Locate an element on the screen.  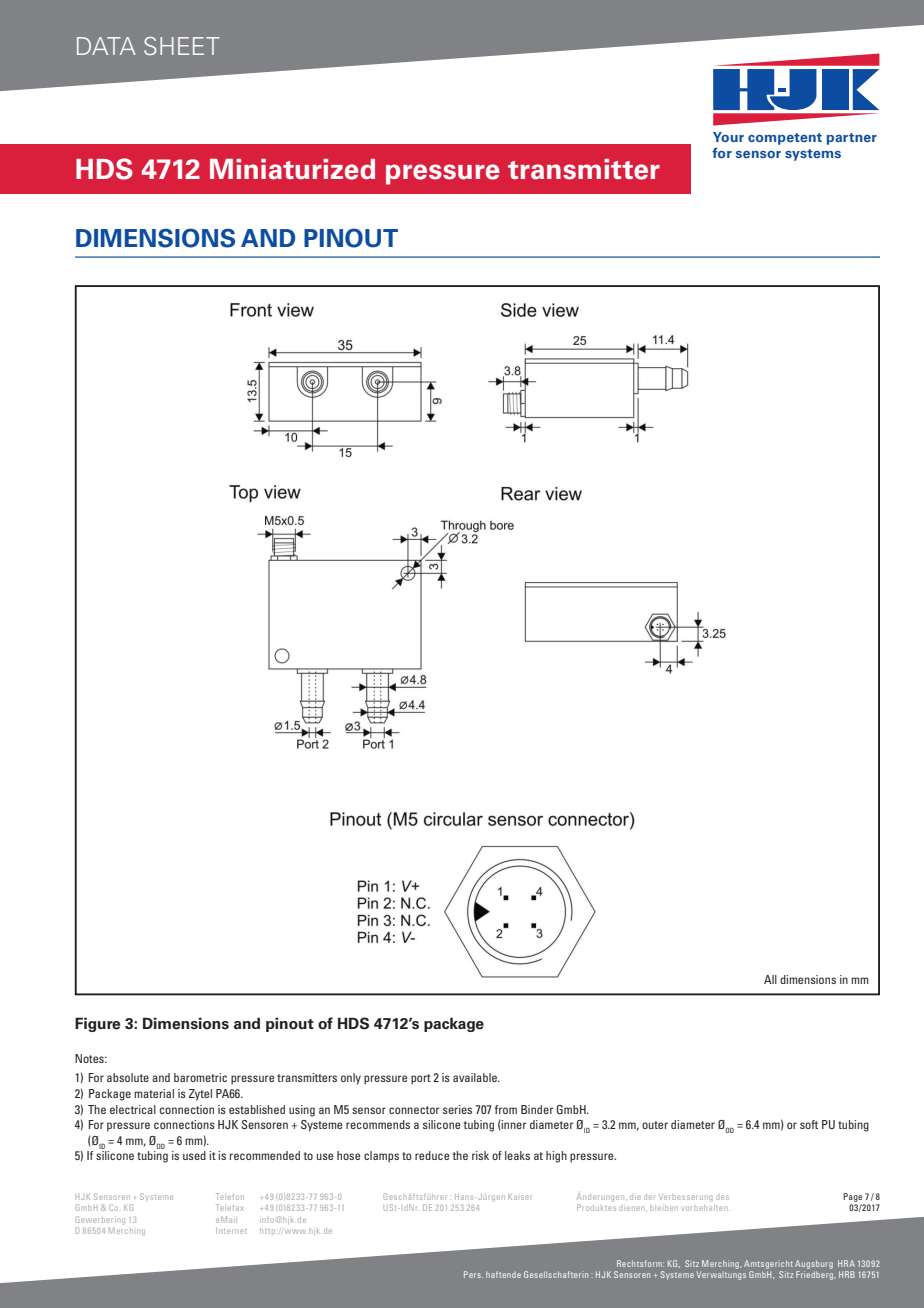
soft is located at coordinates (809, 1124).
